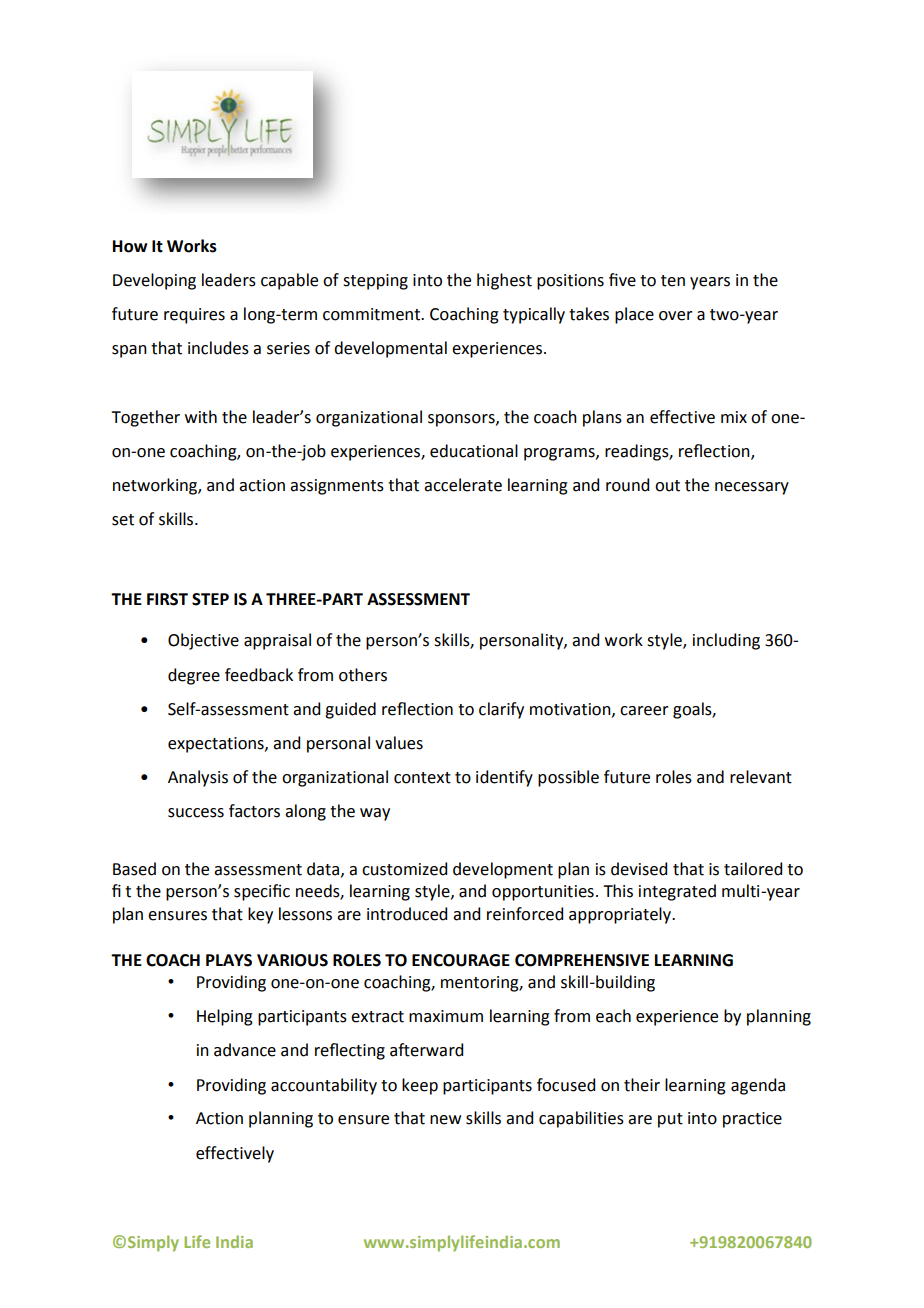 Image resolution: width=924 pixels, height=1308 pixels. I want to click on highest, so click(504, 281).
